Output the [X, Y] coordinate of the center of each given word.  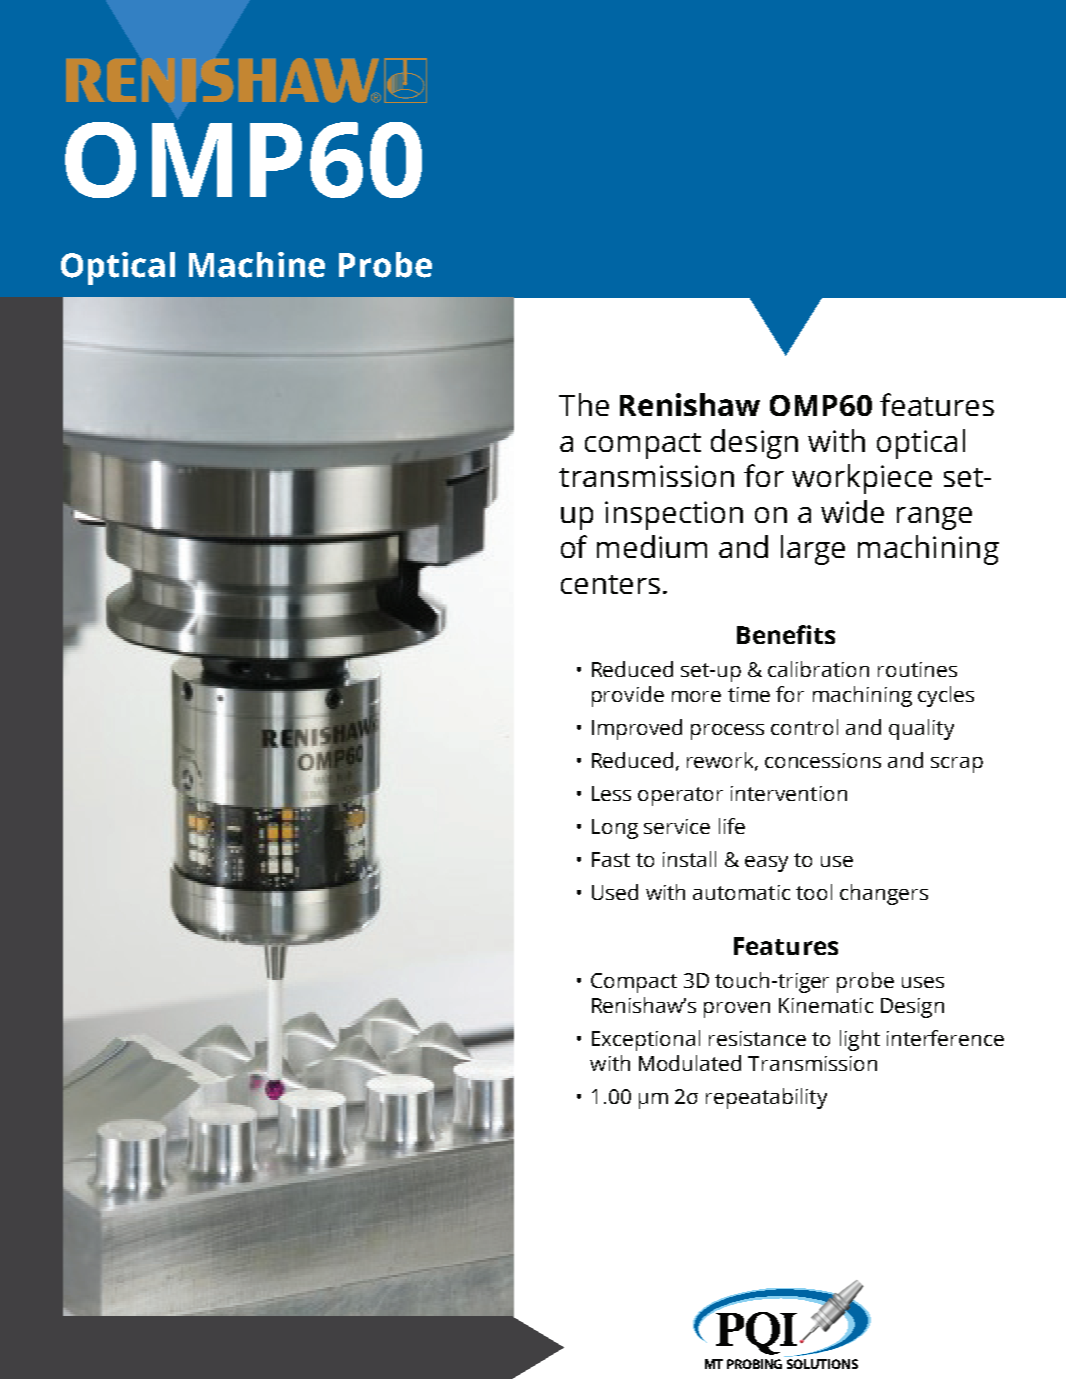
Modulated [690, 1063]
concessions [823, 760]
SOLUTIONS [822, 1364]
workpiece [862, 479]
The [584, 404]
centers [610, 584]
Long [615, 829]
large [813, 550]
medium [652, 546]
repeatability [766, 1098]
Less [611, 793]
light [860, 1040]
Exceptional [646, 1040]
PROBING [754, 1364]
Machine [257, 265]
